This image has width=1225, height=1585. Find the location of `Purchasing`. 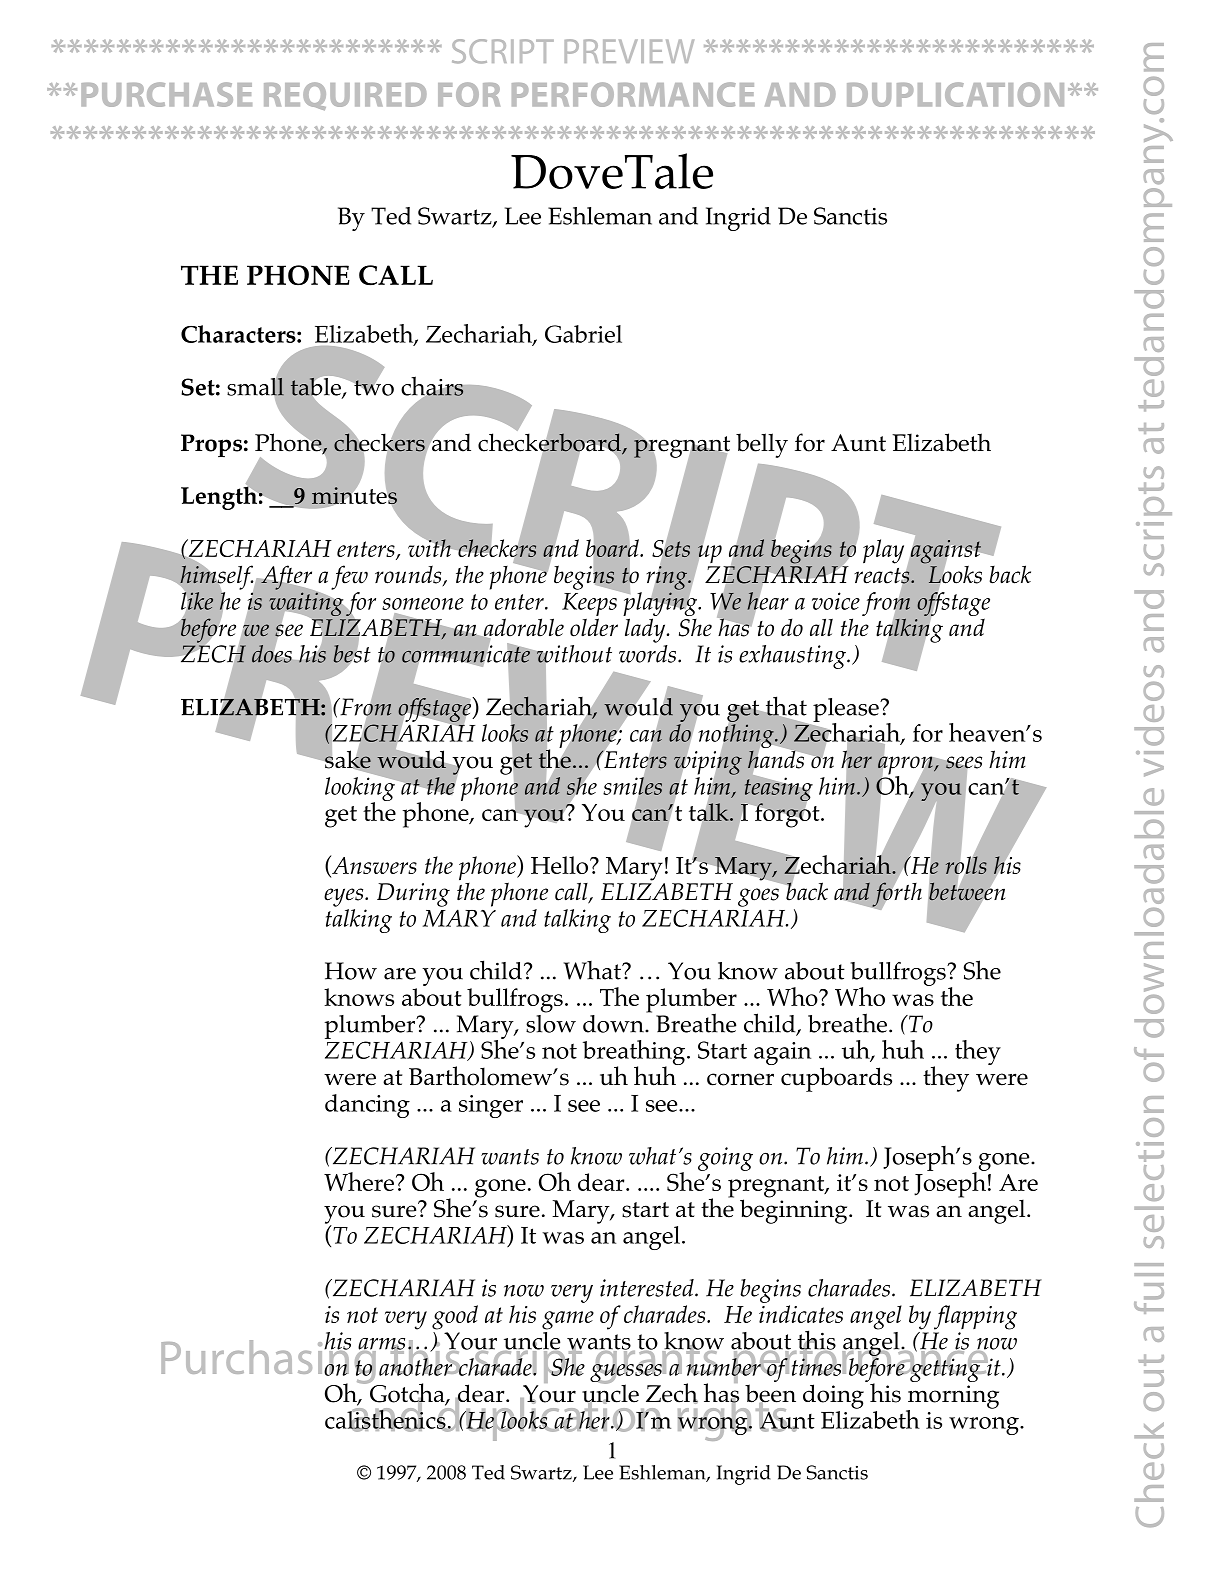

Purchasing is located at coordinates (269, 1361).
